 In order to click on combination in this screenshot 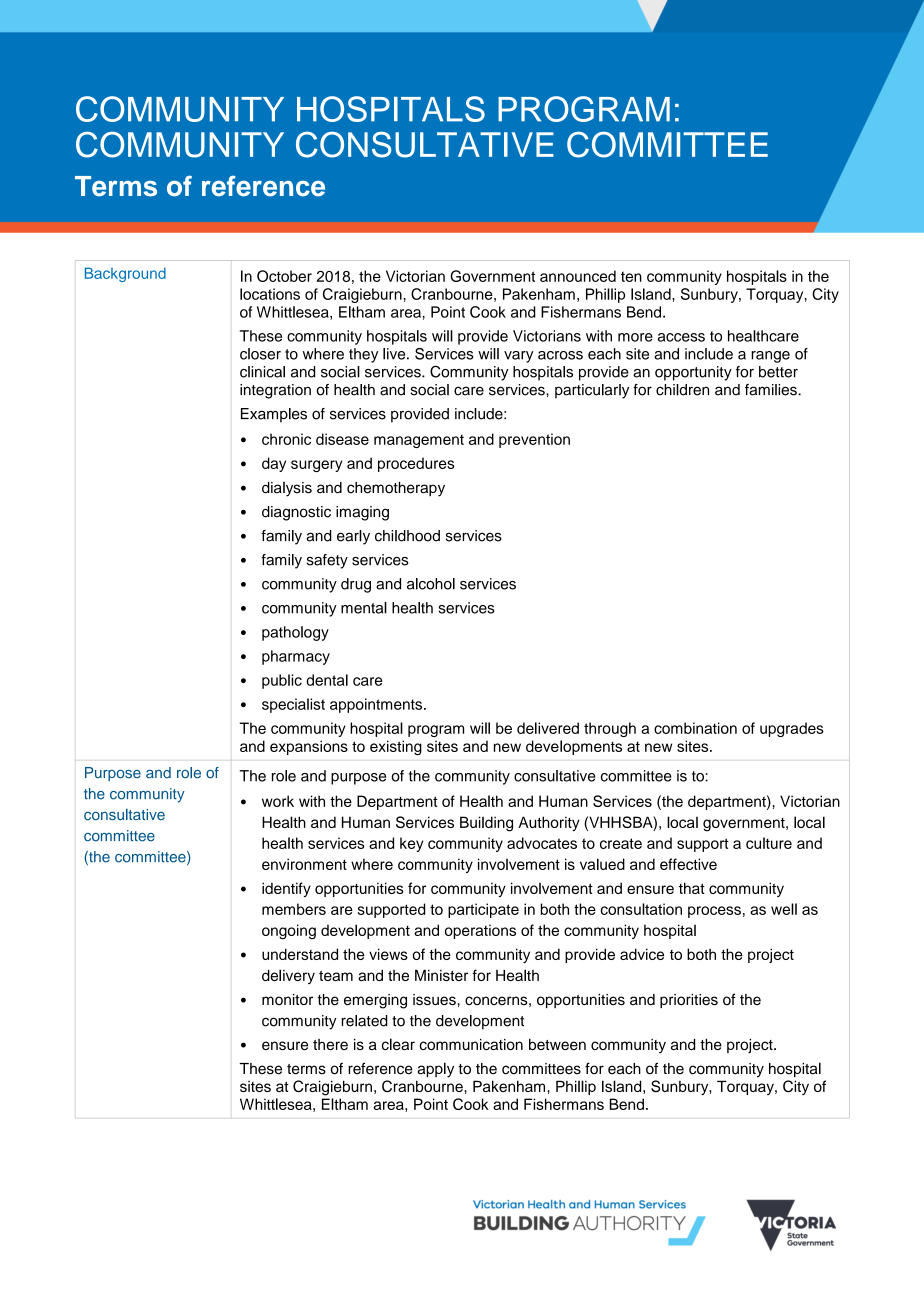, I will do `click(695, 728)`.
